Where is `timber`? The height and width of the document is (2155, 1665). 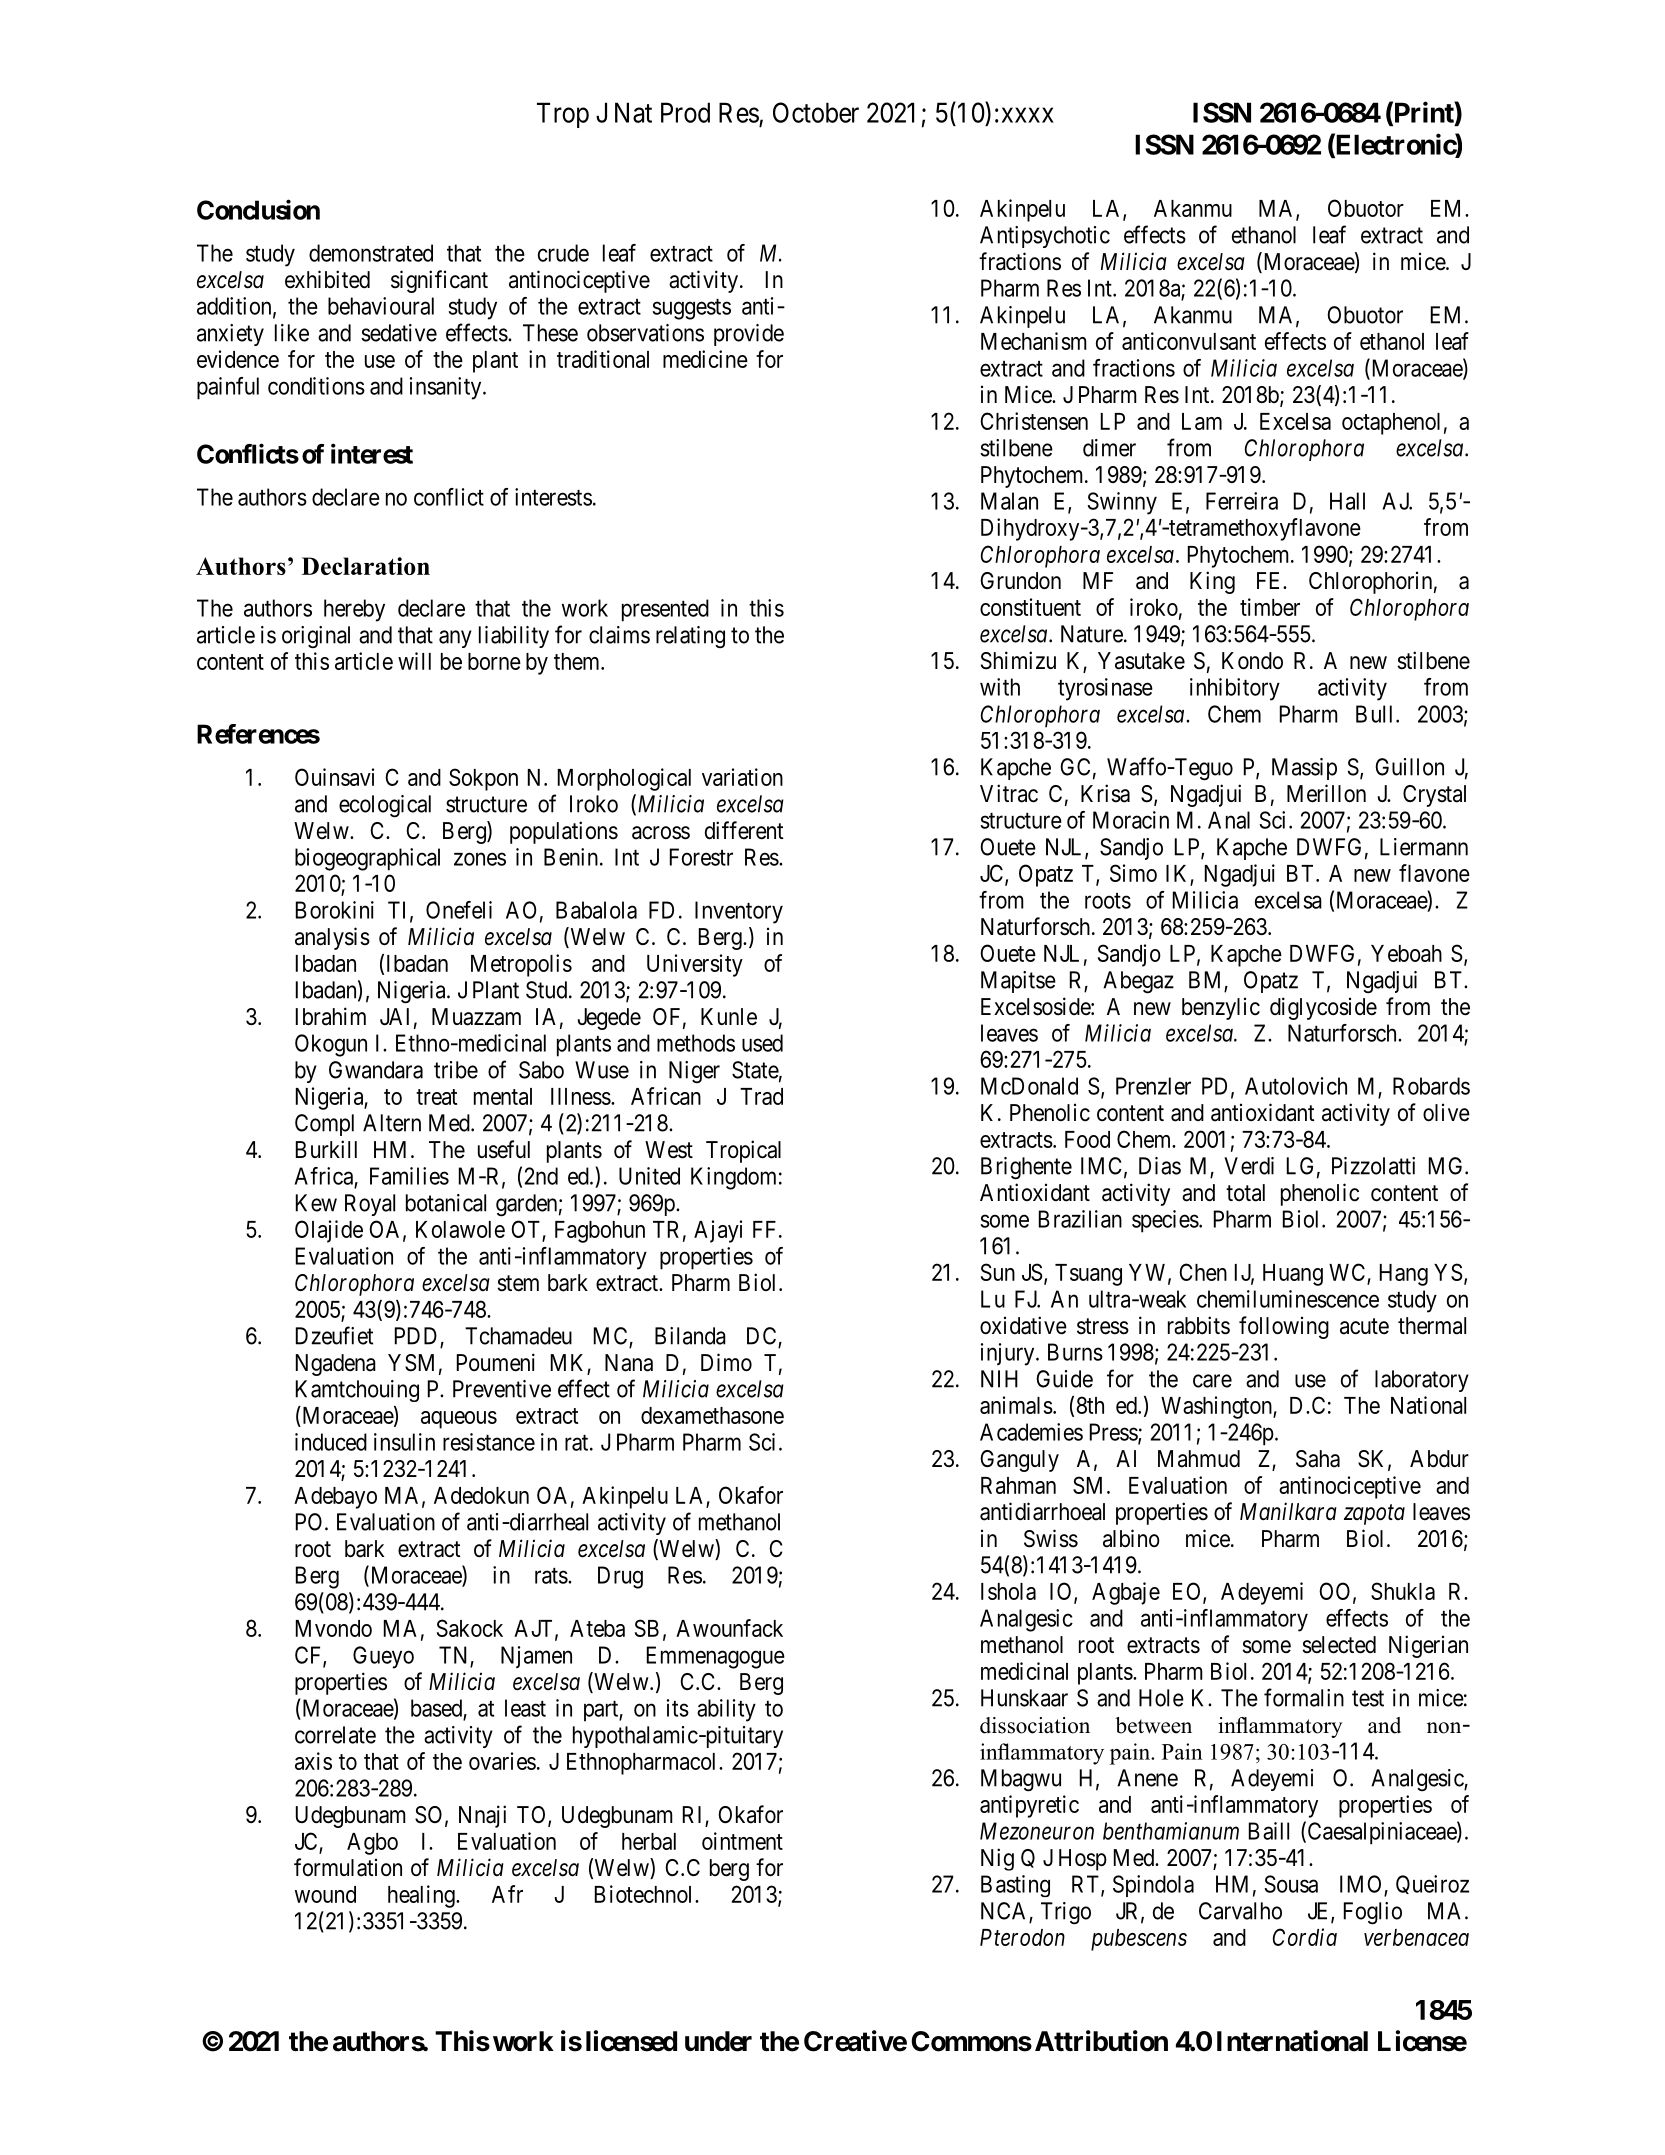 timber is located at coordinates (1270, 607).
